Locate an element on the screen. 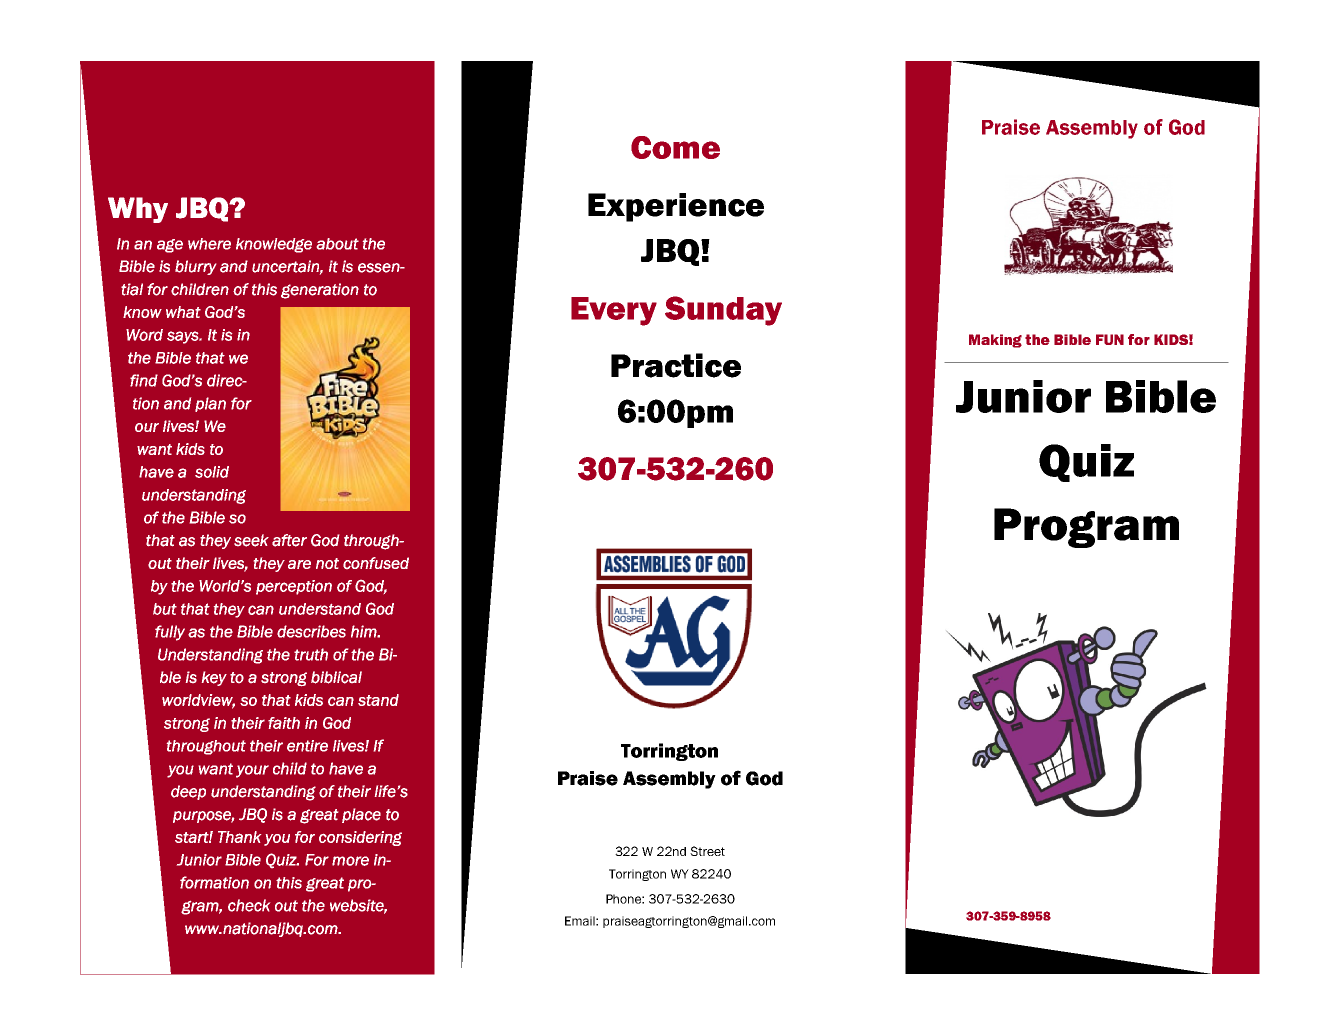 The width and height of the screenshot is (1340, 1035). solid is located at coordinates (212, 472).
